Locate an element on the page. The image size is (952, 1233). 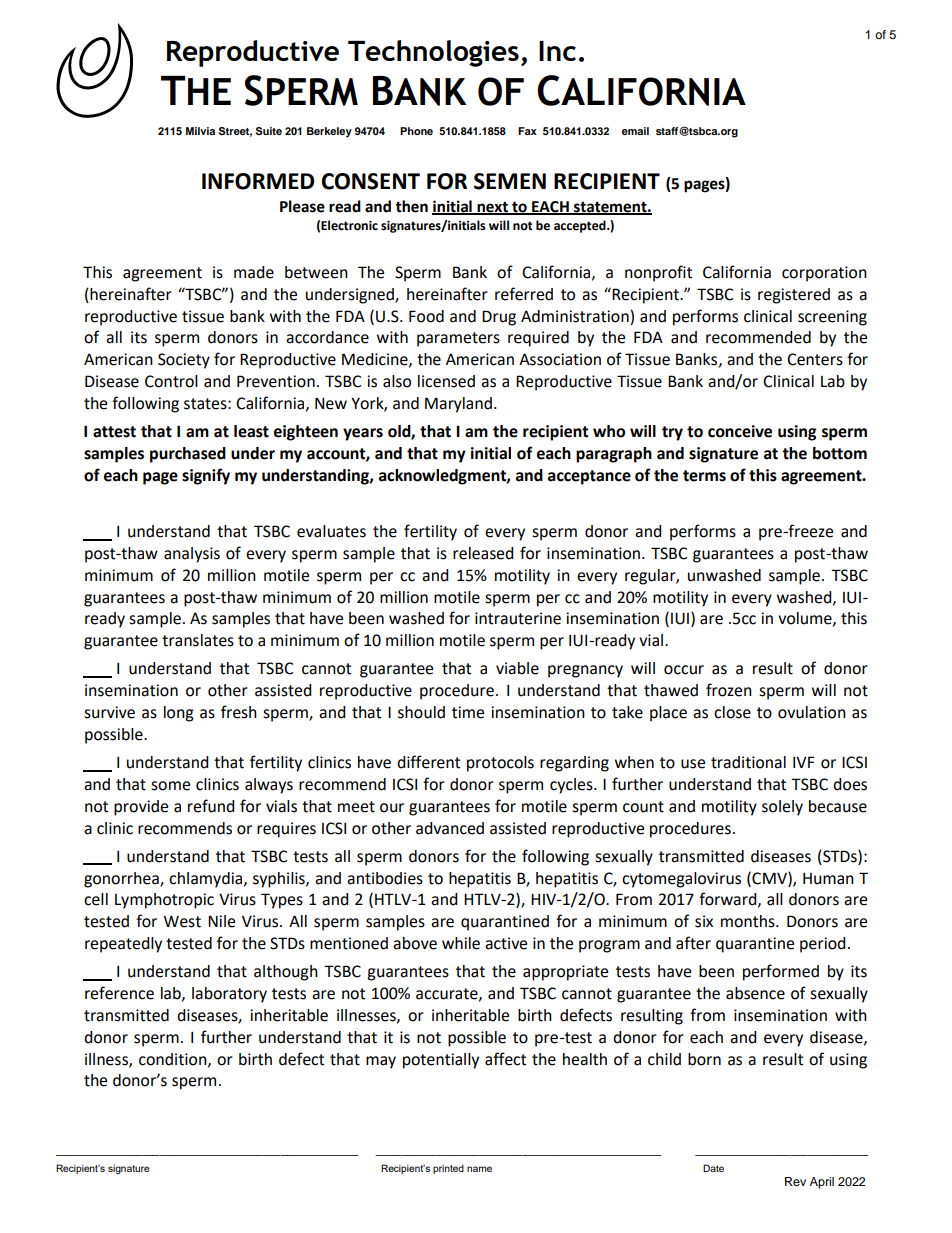
email is located at coordinates (635, 131).
